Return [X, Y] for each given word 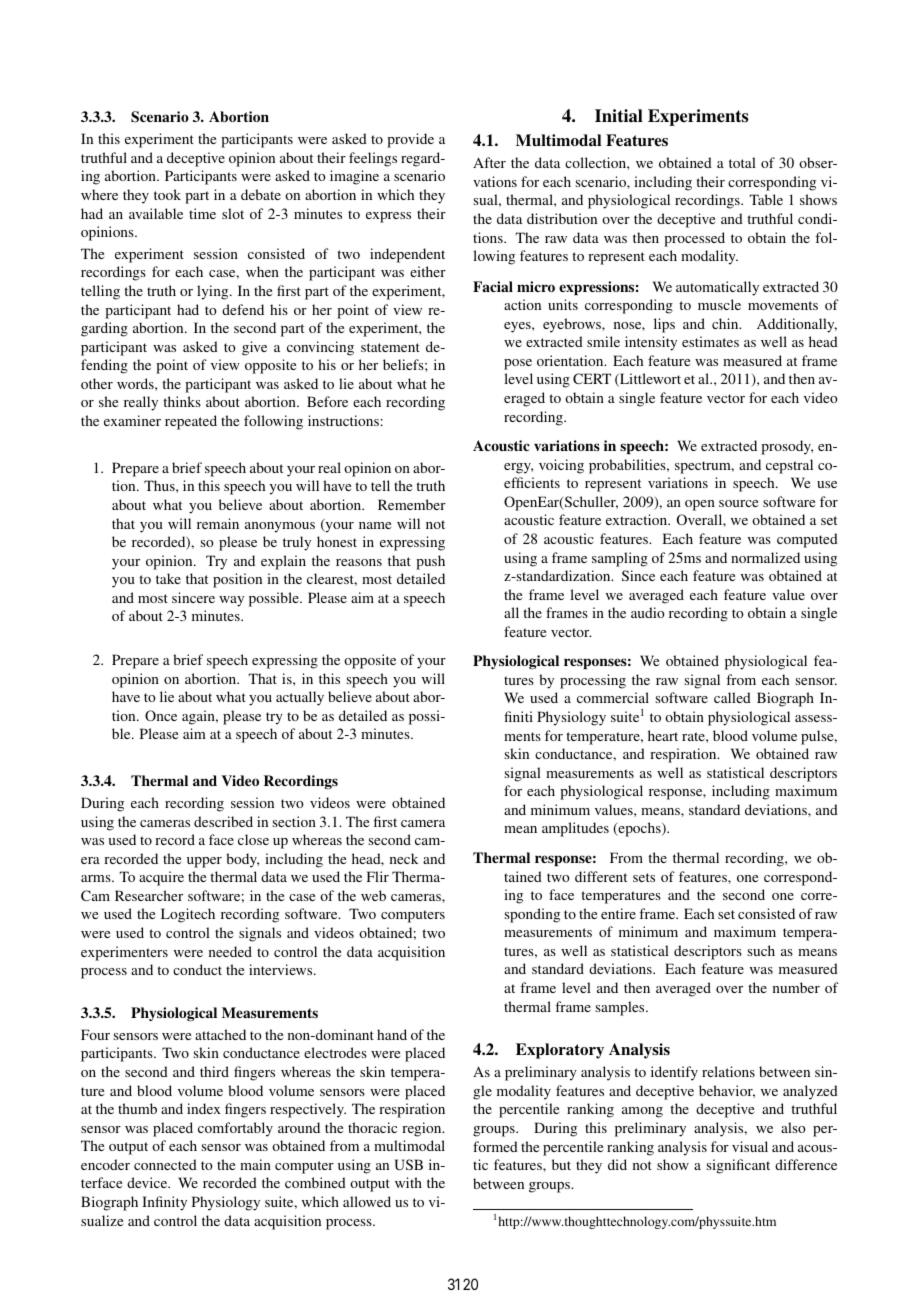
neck [404, 858]
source [738, 503]
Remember [412, 504]
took [167, 194]
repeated [191, 422]
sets [644, 877]
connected [165, 1164]
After [489, 162]
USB [408, 1164]
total [742, 162]
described [223, 821]
